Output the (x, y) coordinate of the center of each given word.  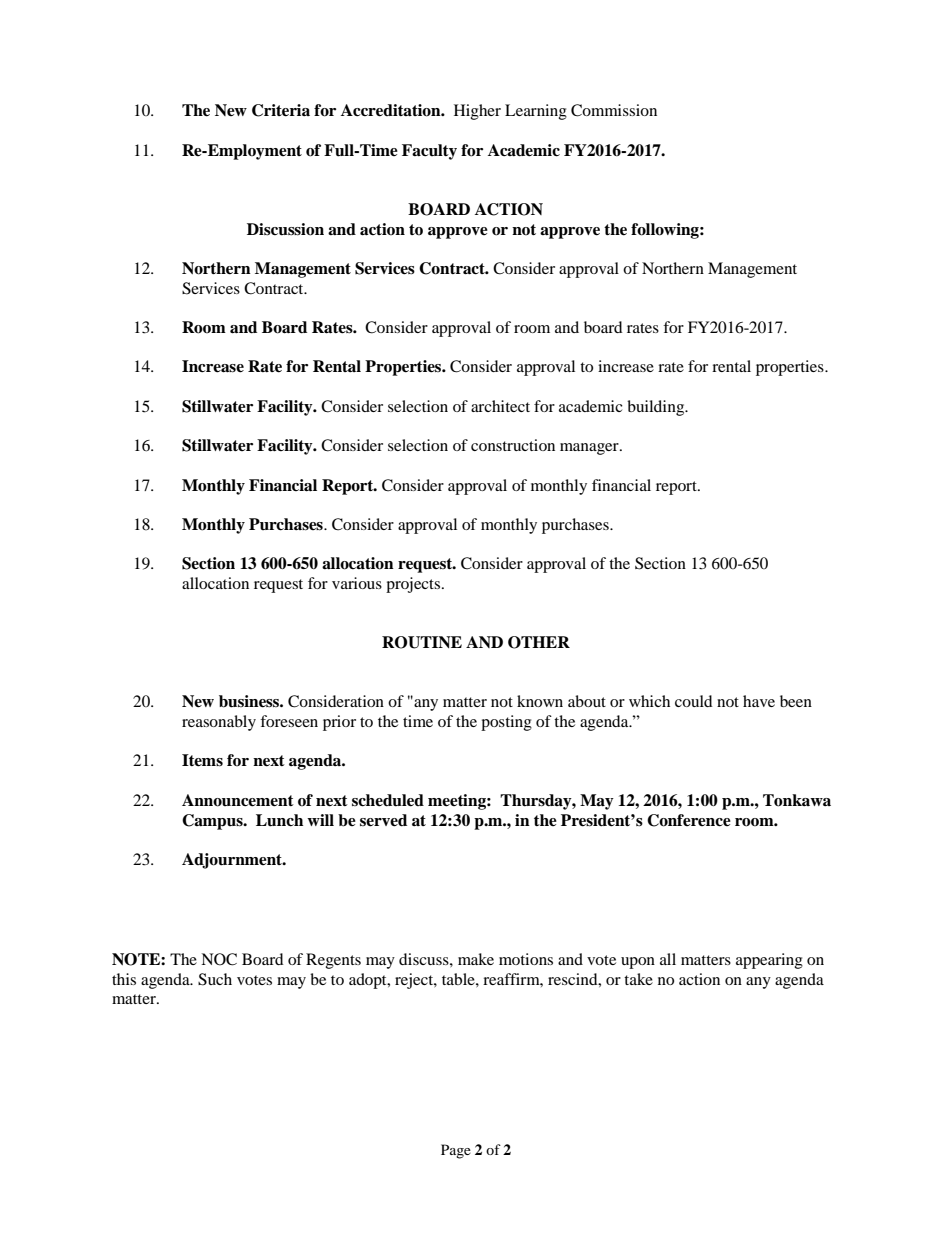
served (383, 820)
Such (215, 979)
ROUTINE (422, 642)
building (657, 408)
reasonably (219, 723)
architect (500, 406)
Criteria (281, 110)
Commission (614, 110)
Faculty (429, 152)
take (638, 979)
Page (456, 1151)
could (694, 701)
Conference (689, 820)
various (357, 583)
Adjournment (233, 861)
